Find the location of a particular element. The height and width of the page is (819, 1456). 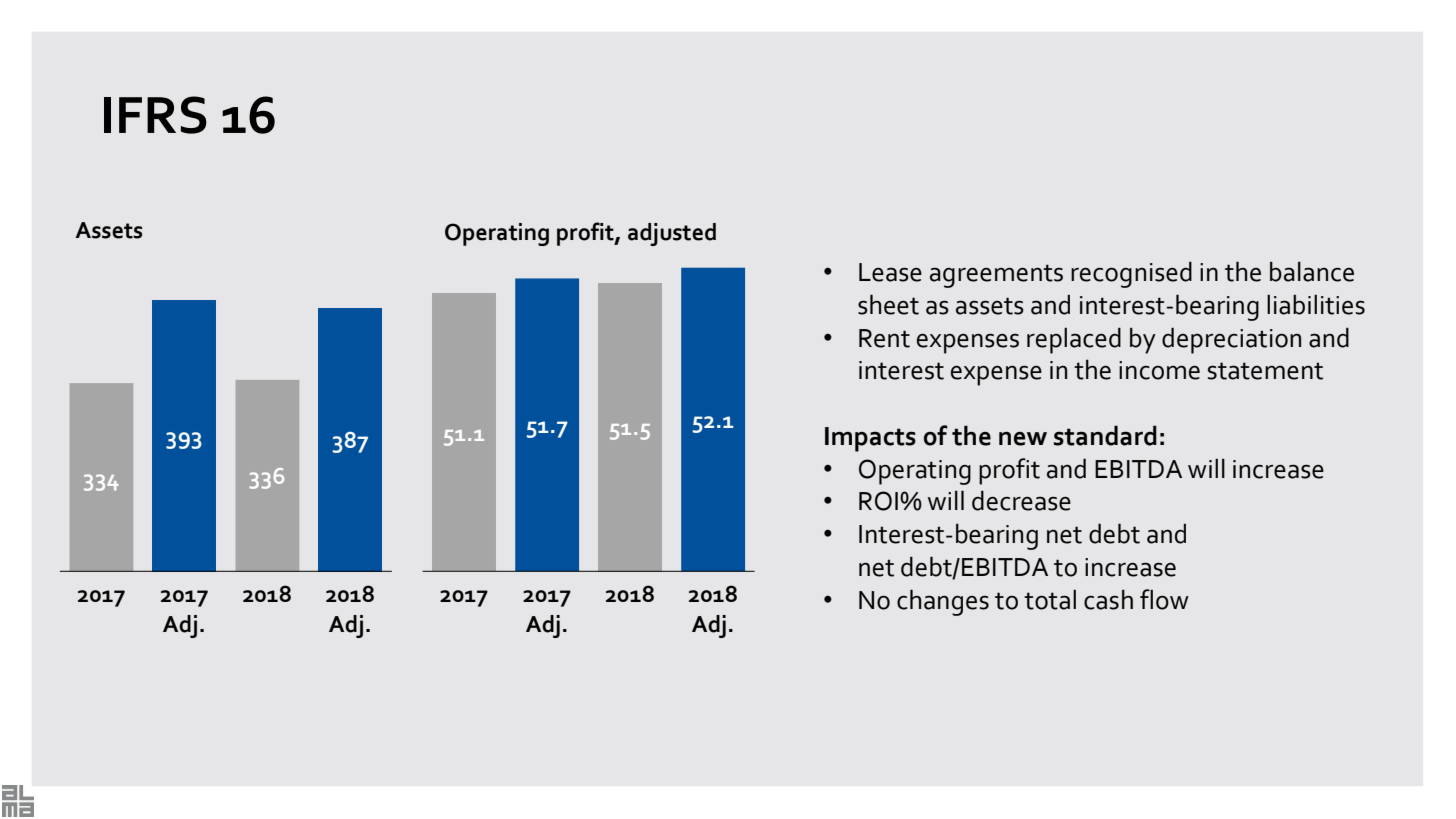

recognised is located at coordinates (1131, 274).
